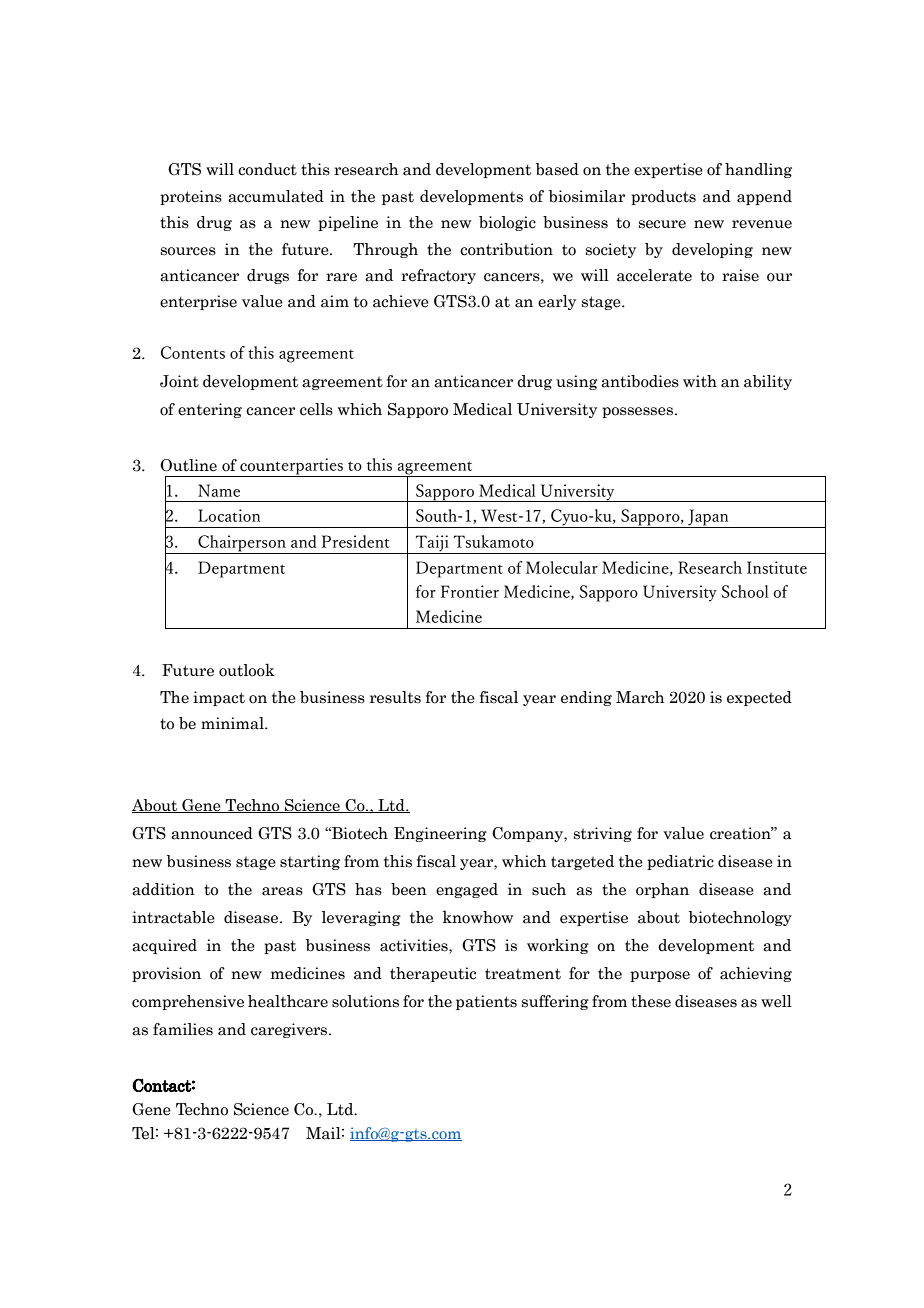 Image resolution: width=924 pixels, height=1308 pixels. What do you see at coordinates (440, 834) in the screenshot?
I see `Engineering` at bounding box center [440, 834].
